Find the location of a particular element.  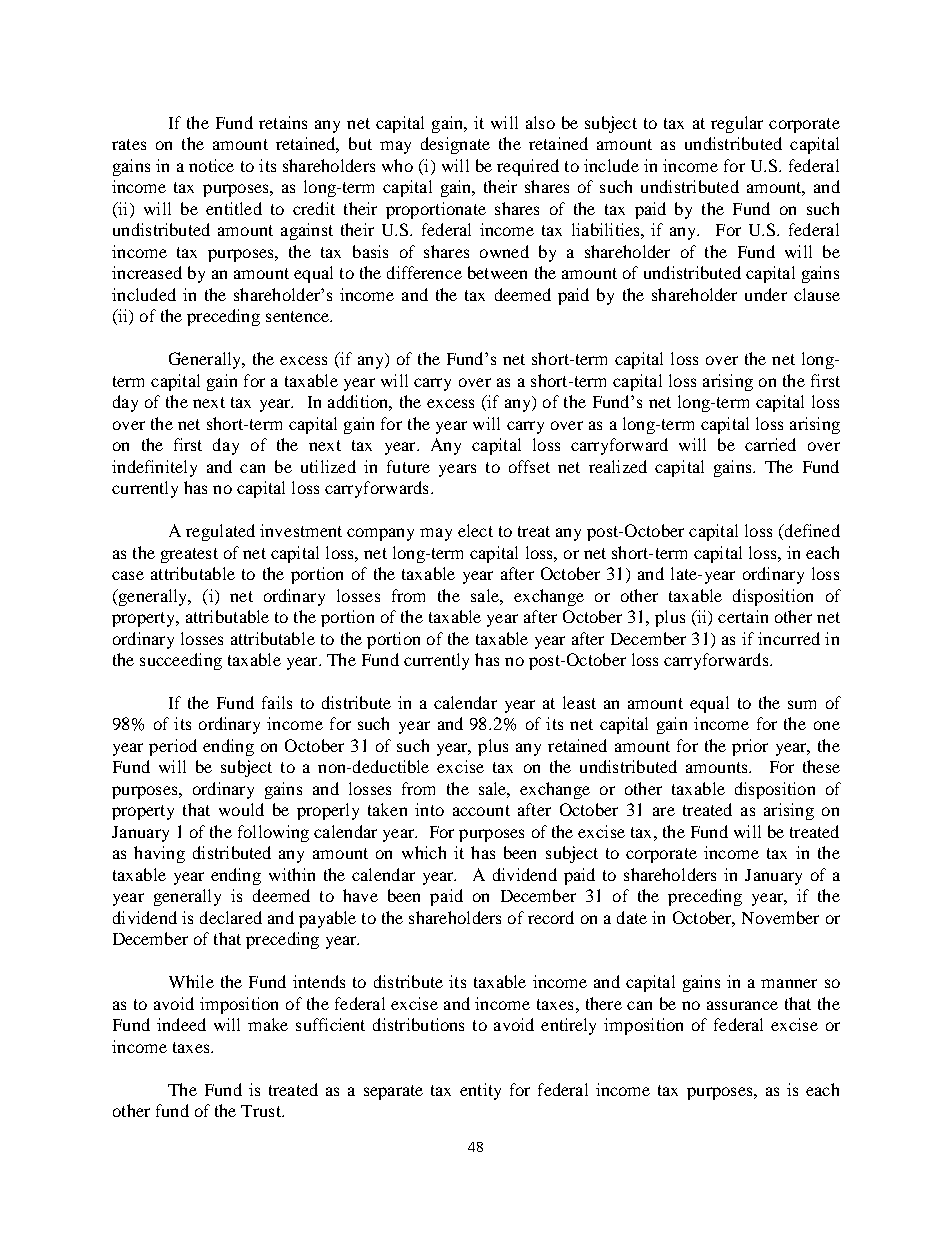

certain is located at coordinates (743, 616).
